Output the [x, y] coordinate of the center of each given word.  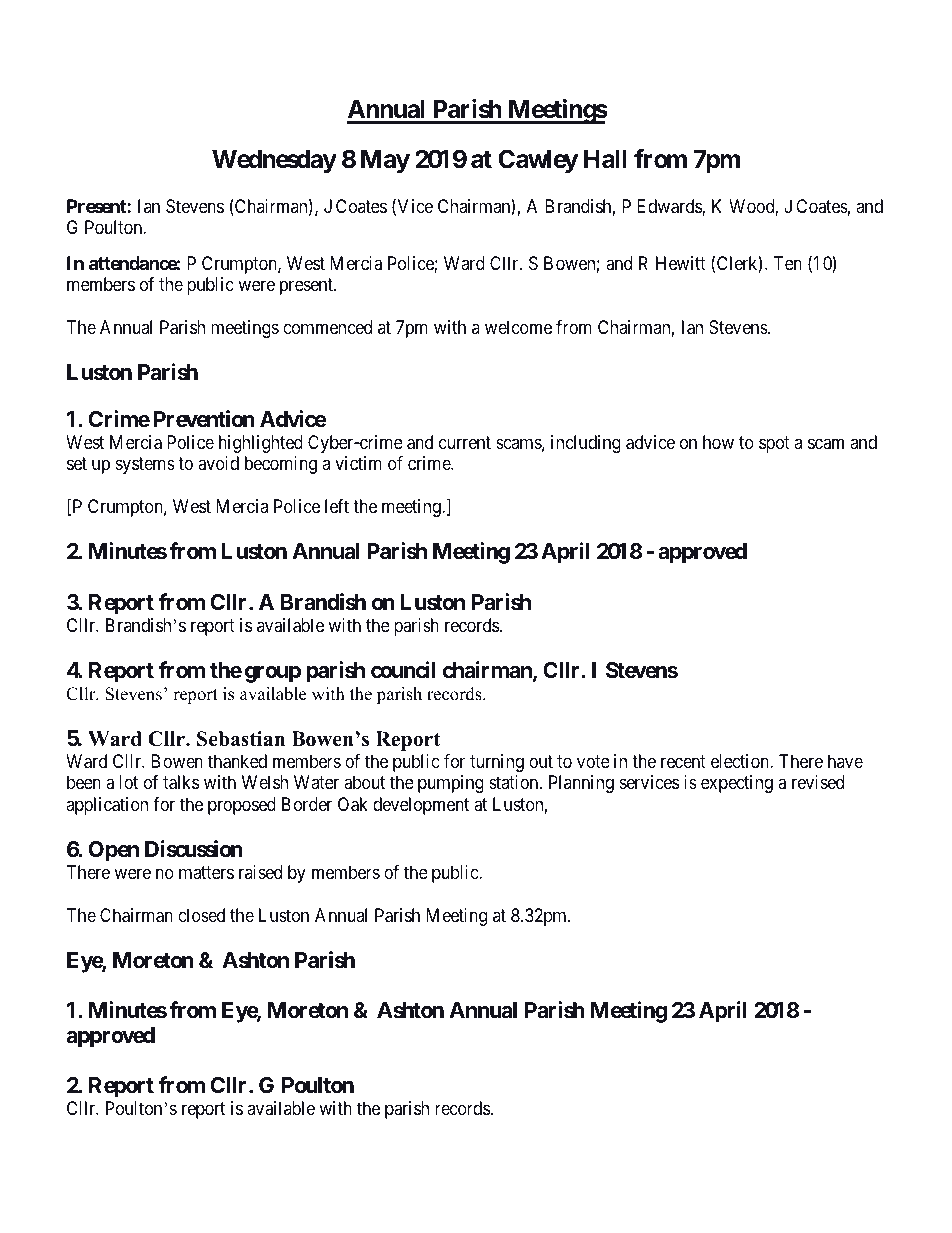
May [385, 161]
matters [206, 872]
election [741, 761]
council [403, 669]
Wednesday [274, 161]
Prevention [204, 419]
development [421, 806]
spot [774, 444]
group [273, 674]
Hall [605, 159]
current [465, 442]
